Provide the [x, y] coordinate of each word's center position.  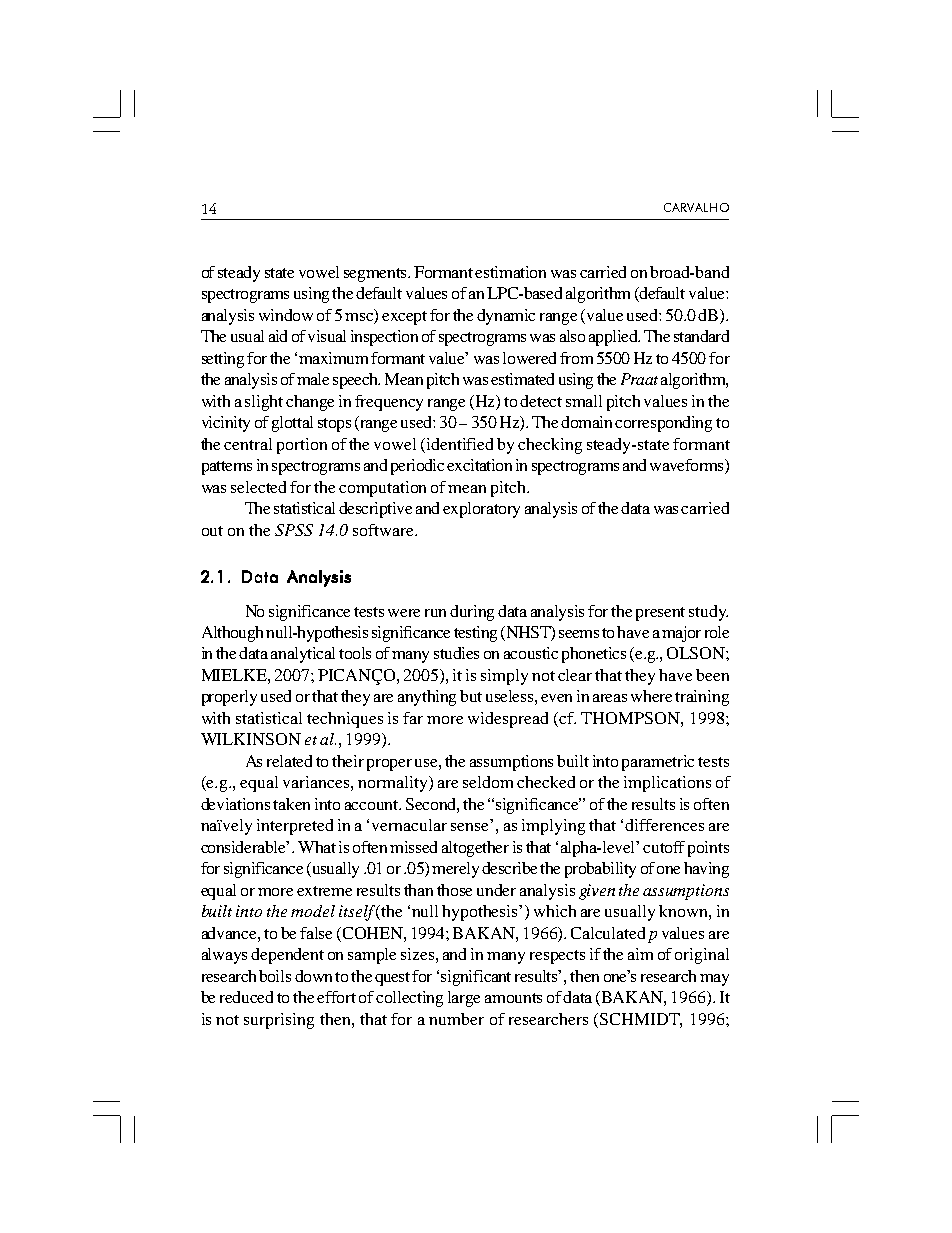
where [651, 696]
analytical [303, 655]
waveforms [688, 466]
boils [275, 976]
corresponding [663, 424]
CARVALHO [696, 207]
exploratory [481, 510]
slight [264, 403]
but [471, 696]
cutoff [664, 847]
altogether [475, 849]
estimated [522, 379]
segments [377, 275]
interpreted [295, 827]
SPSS [294, 530]
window [286, 315]
